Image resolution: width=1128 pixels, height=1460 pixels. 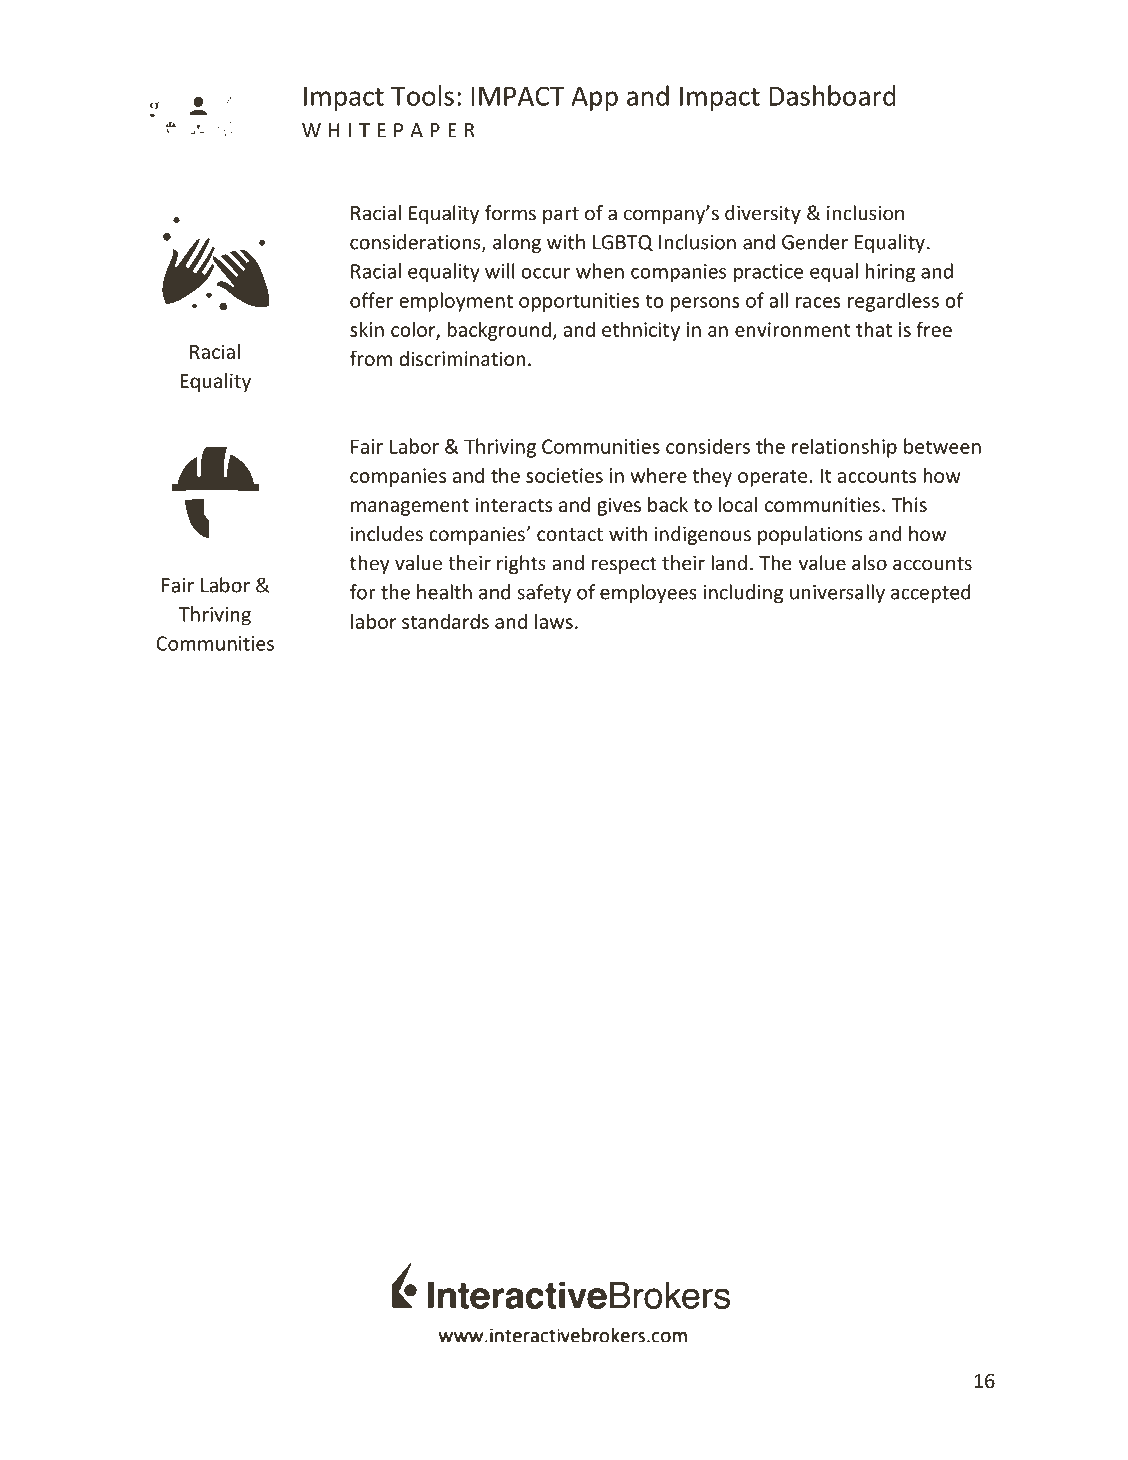 I want to click on when, so click(x=600, y=271).
